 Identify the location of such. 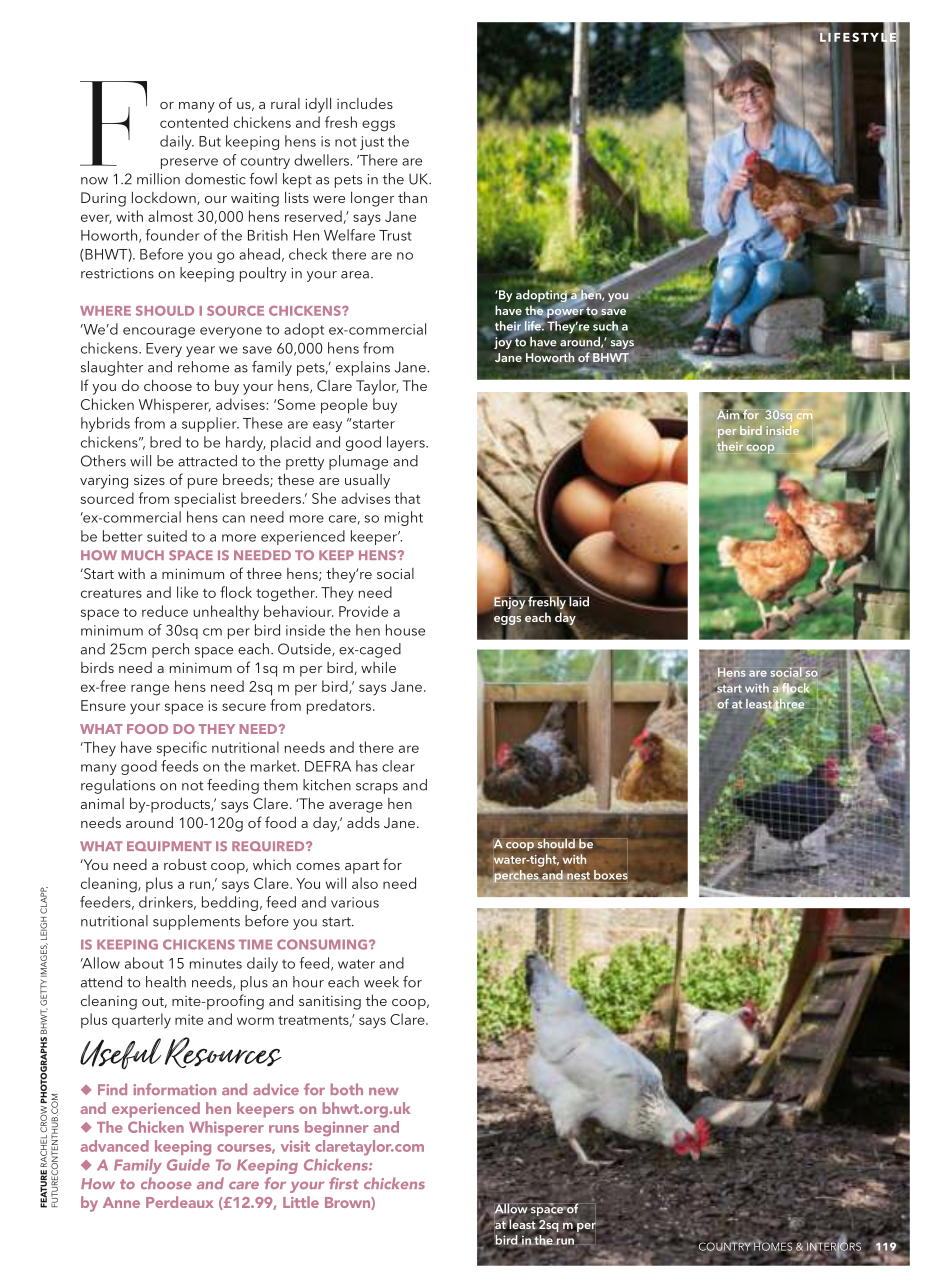
(606, 327).
